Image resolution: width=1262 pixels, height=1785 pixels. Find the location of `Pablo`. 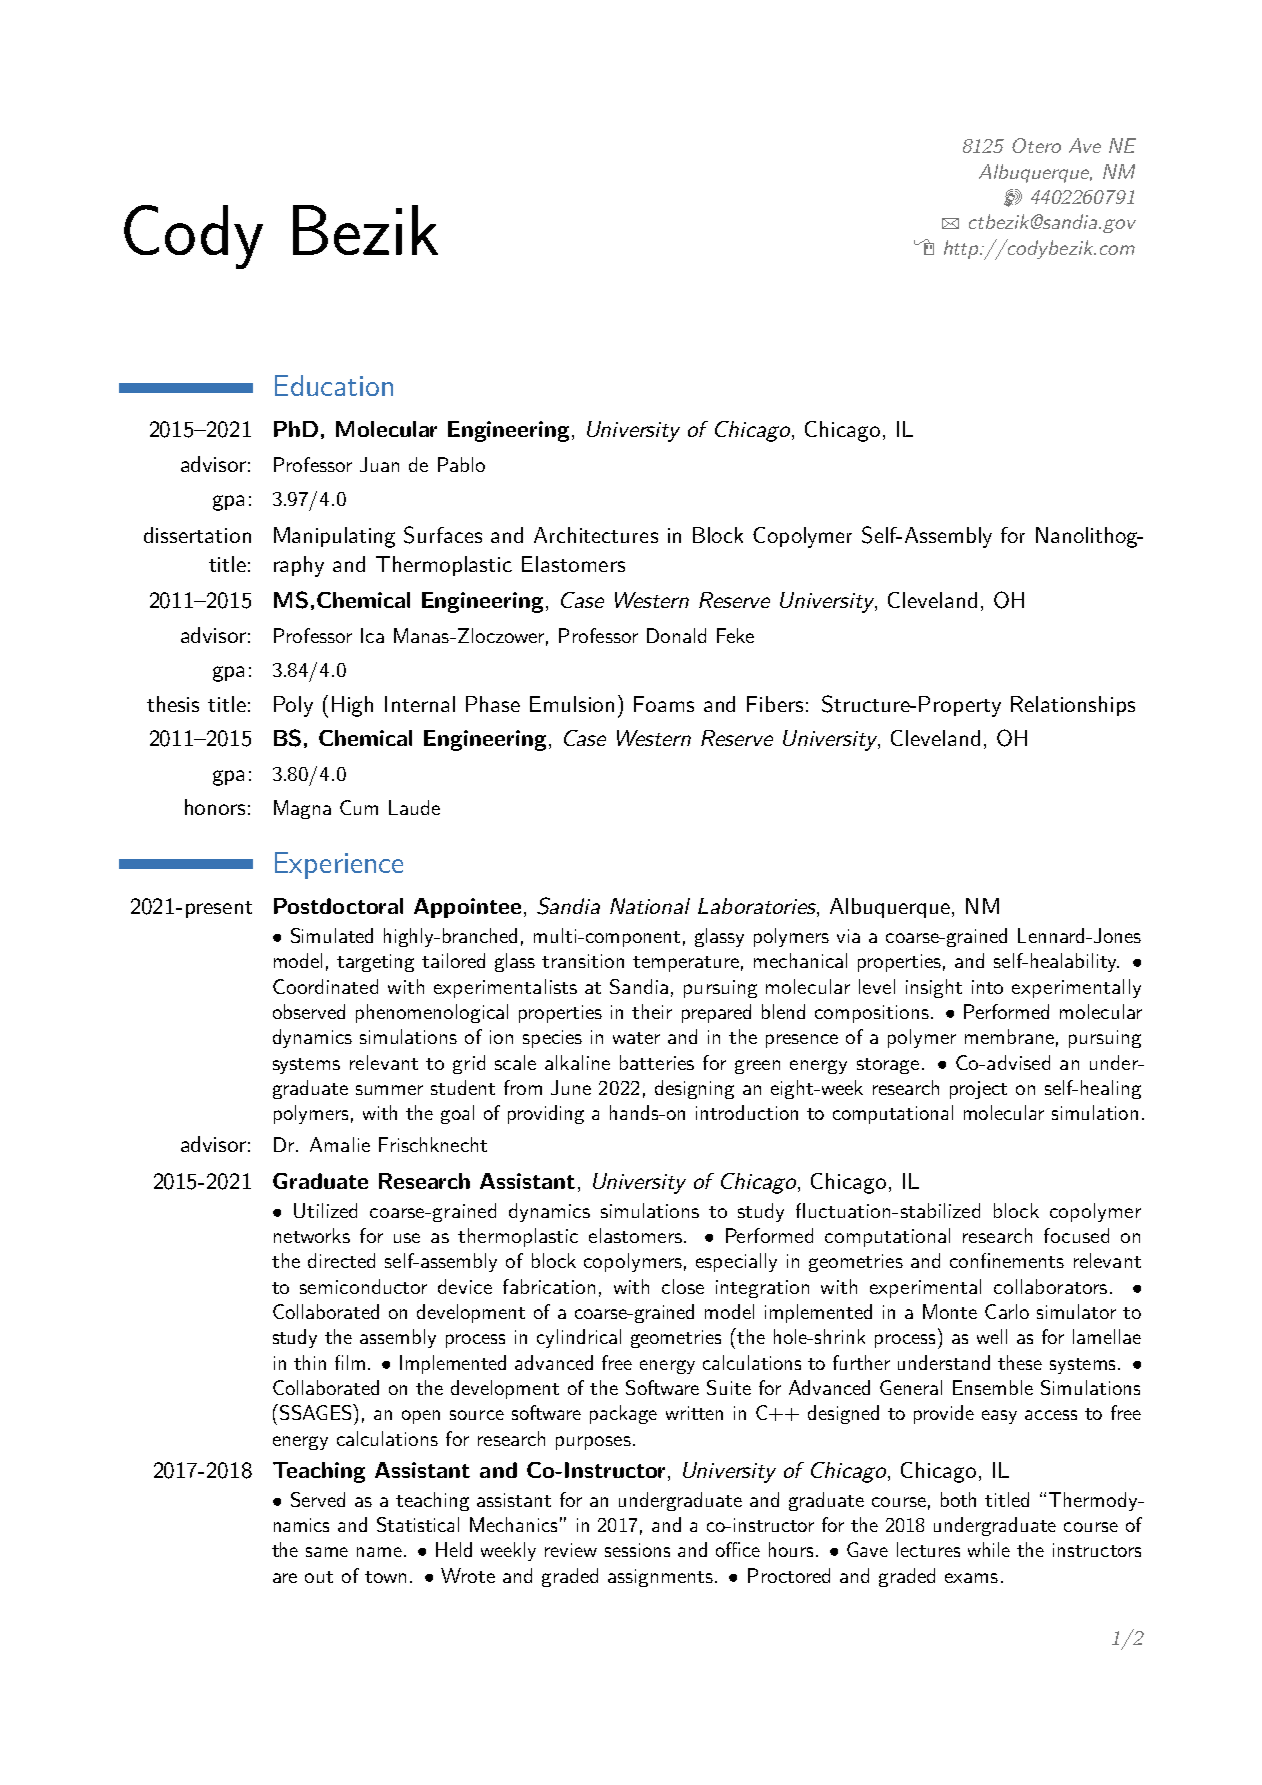

Pablo is located at coordinates (461, 464).
